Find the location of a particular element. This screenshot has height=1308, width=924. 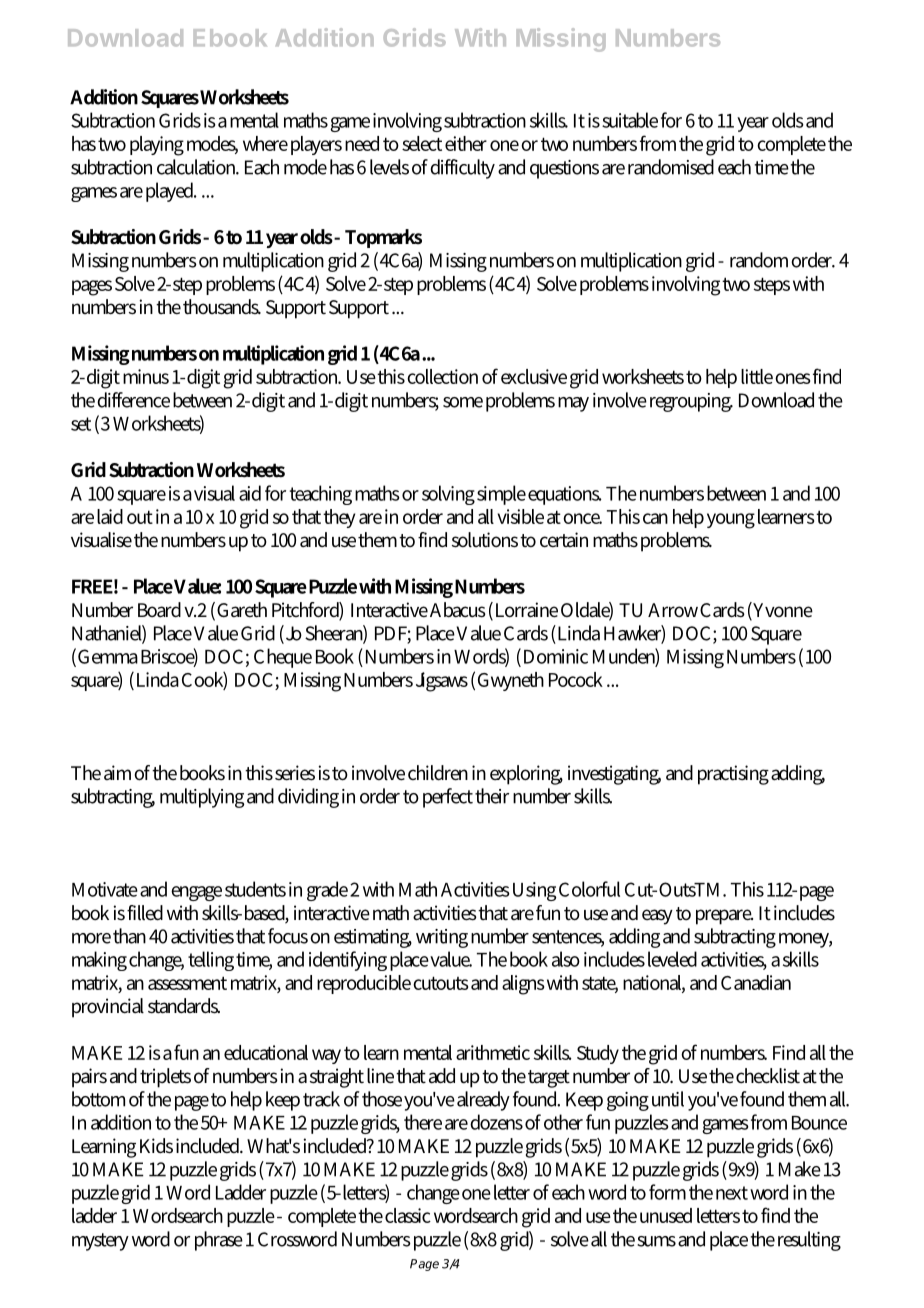

Gemma is located at coordinates (108, 656).
